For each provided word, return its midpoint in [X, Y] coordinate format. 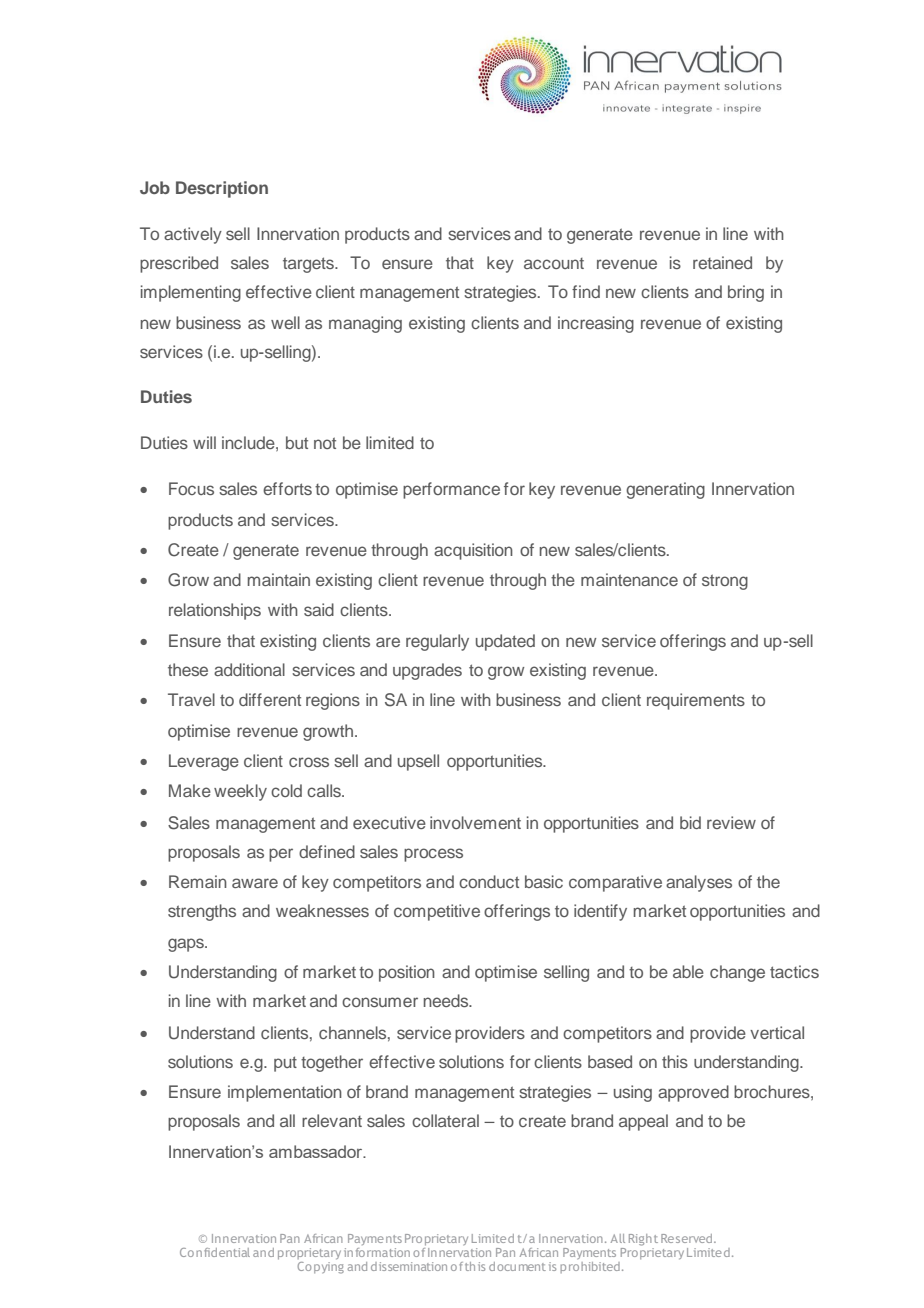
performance [451, 490]
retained [722, 262]
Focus [191, 488]
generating [665, 490]
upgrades [427, 671]
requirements [696, 701]
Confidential [215, 1252]
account [554, 263]
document [517, 1266]
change [737, 973]
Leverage [204, 762]
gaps [187, 945]
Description [222, 189]
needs [447, 1000]
